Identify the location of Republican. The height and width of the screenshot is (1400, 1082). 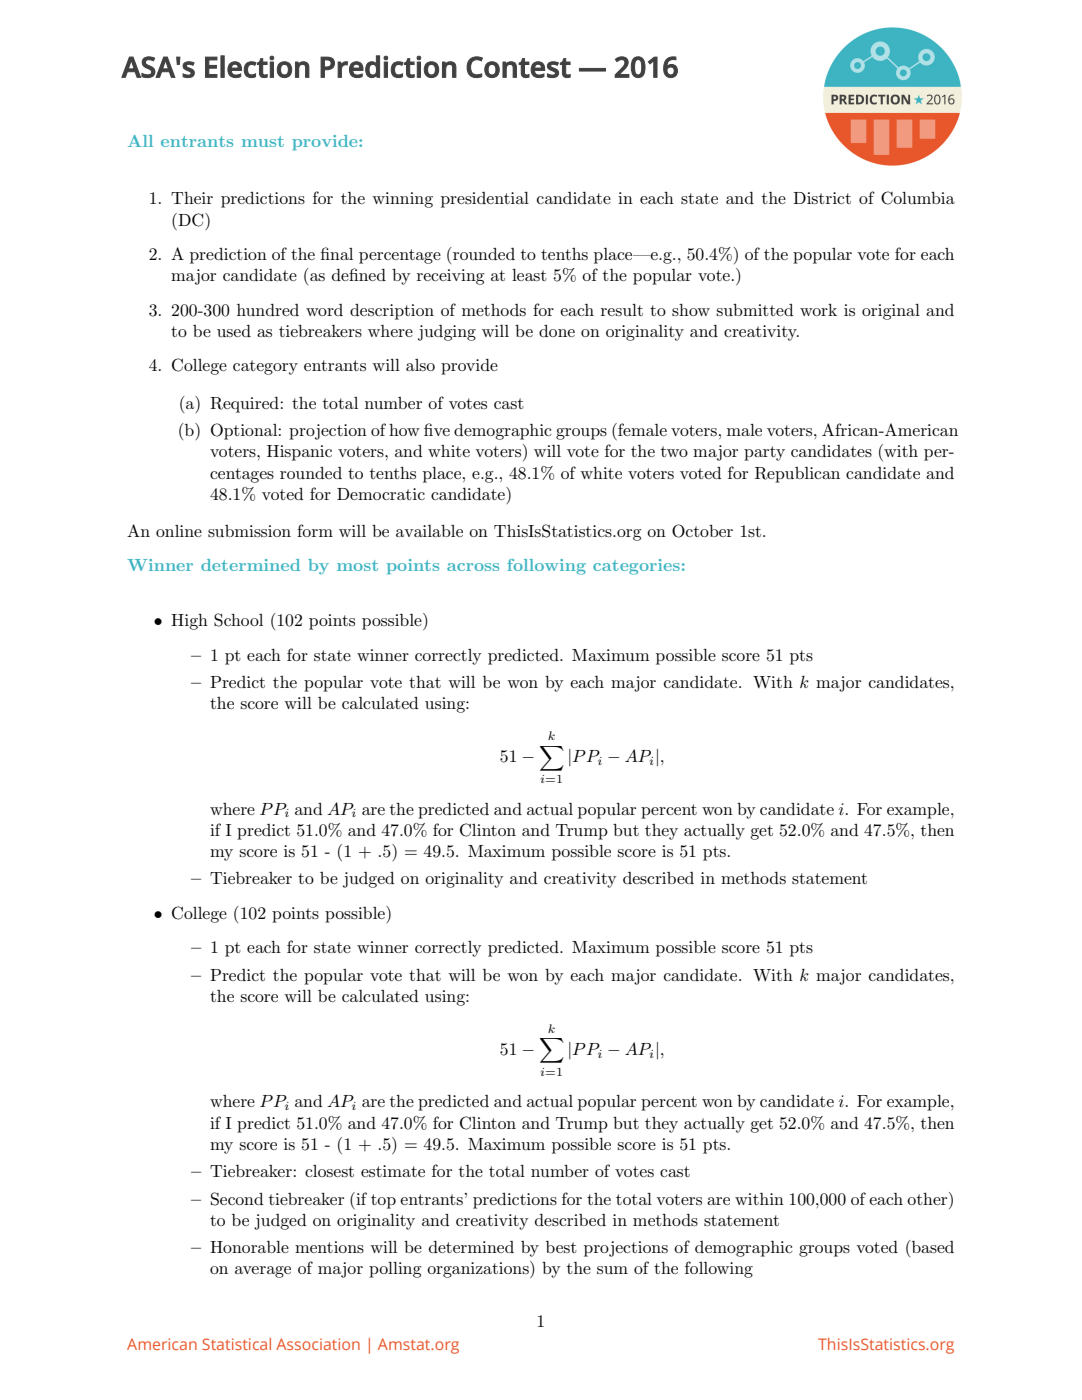
(797, 475).
